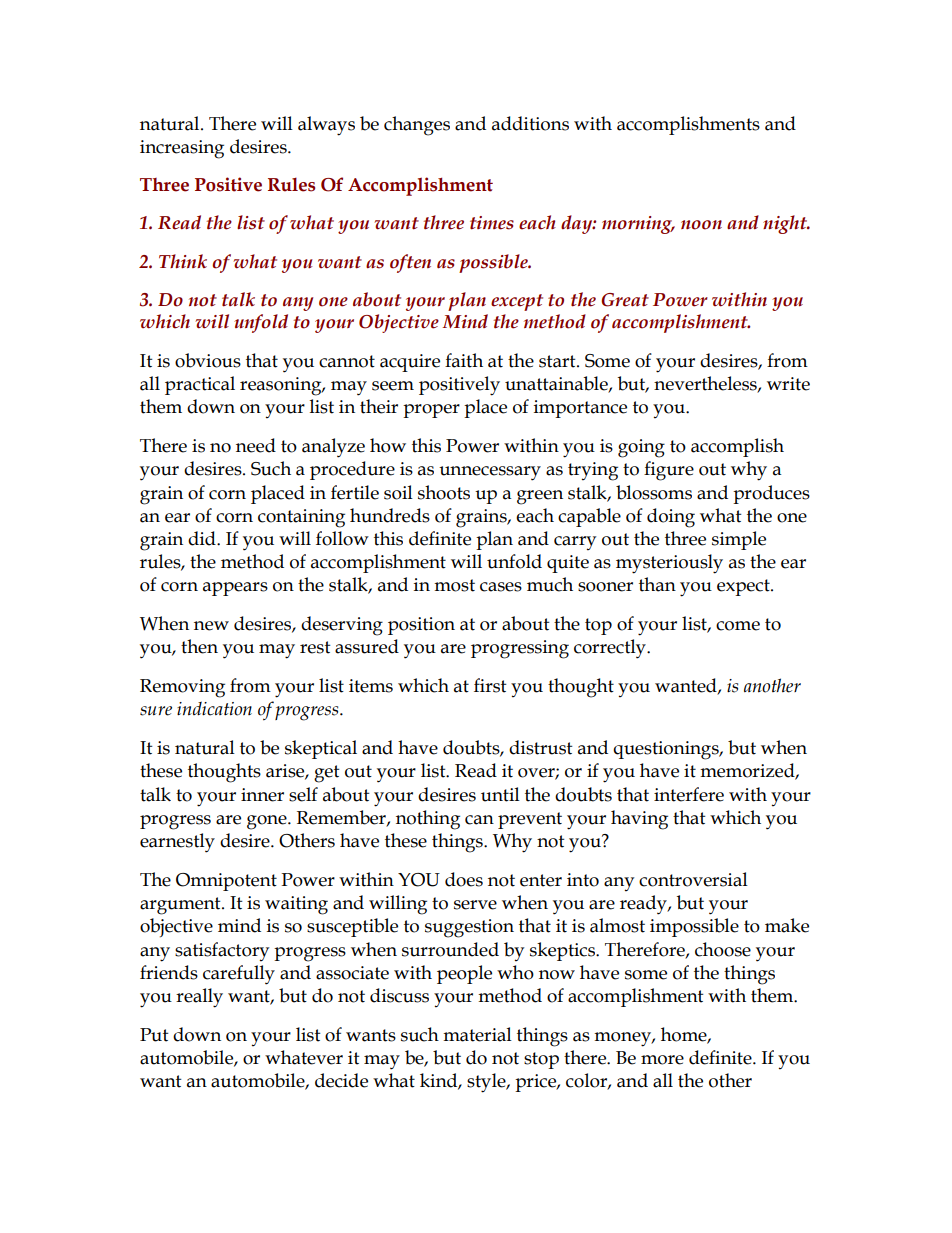  What do you see at coordinates (182, 149) in the screenshot?
I see `increasing` at bounding box center [182, 149].
